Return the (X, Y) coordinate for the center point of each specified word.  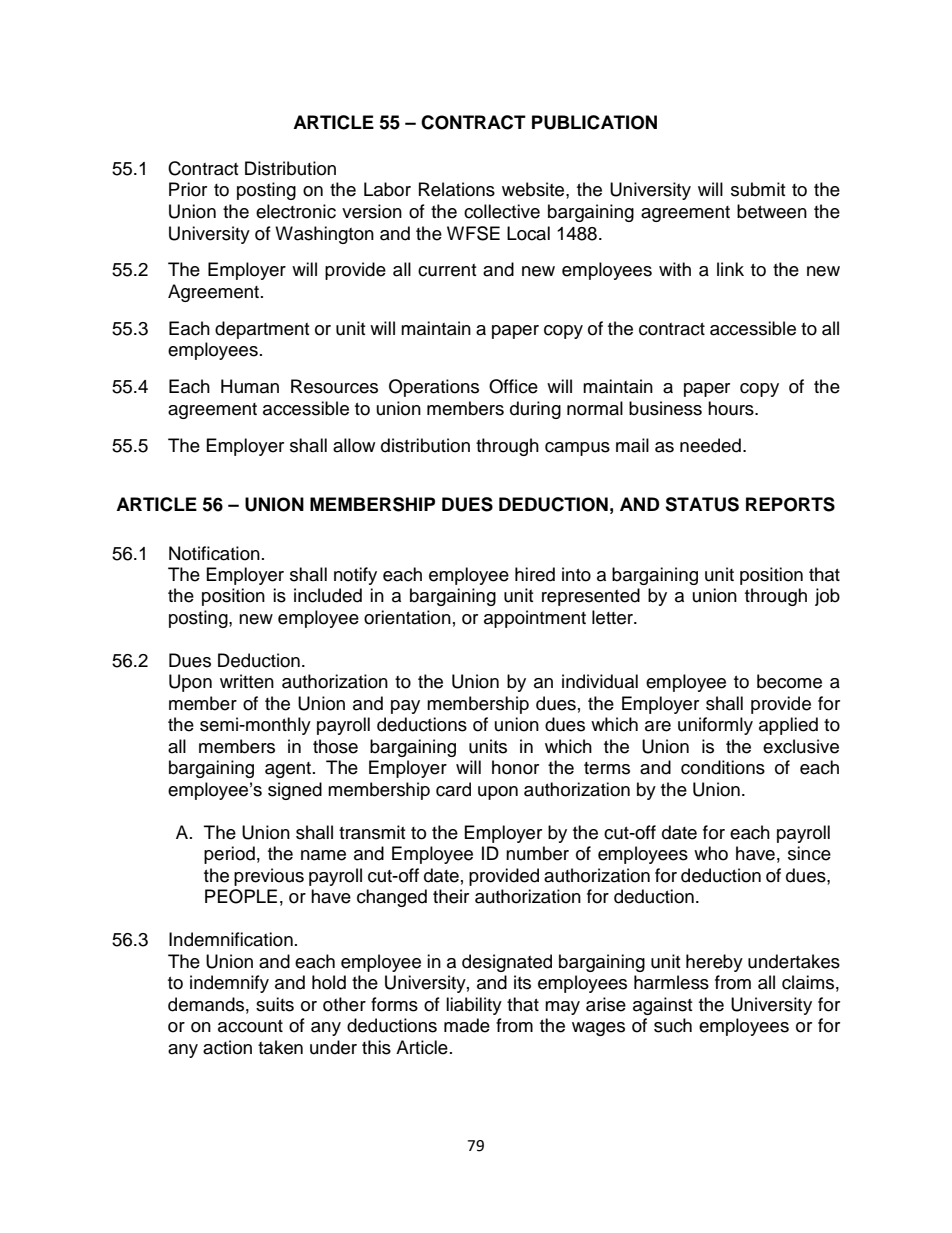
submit (758, 189)
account (250, 1026)
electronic (296, 211)
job (827, 597)
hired (535, 574)
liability (474, 1006)
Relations (457, 189)
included (328, 595)
